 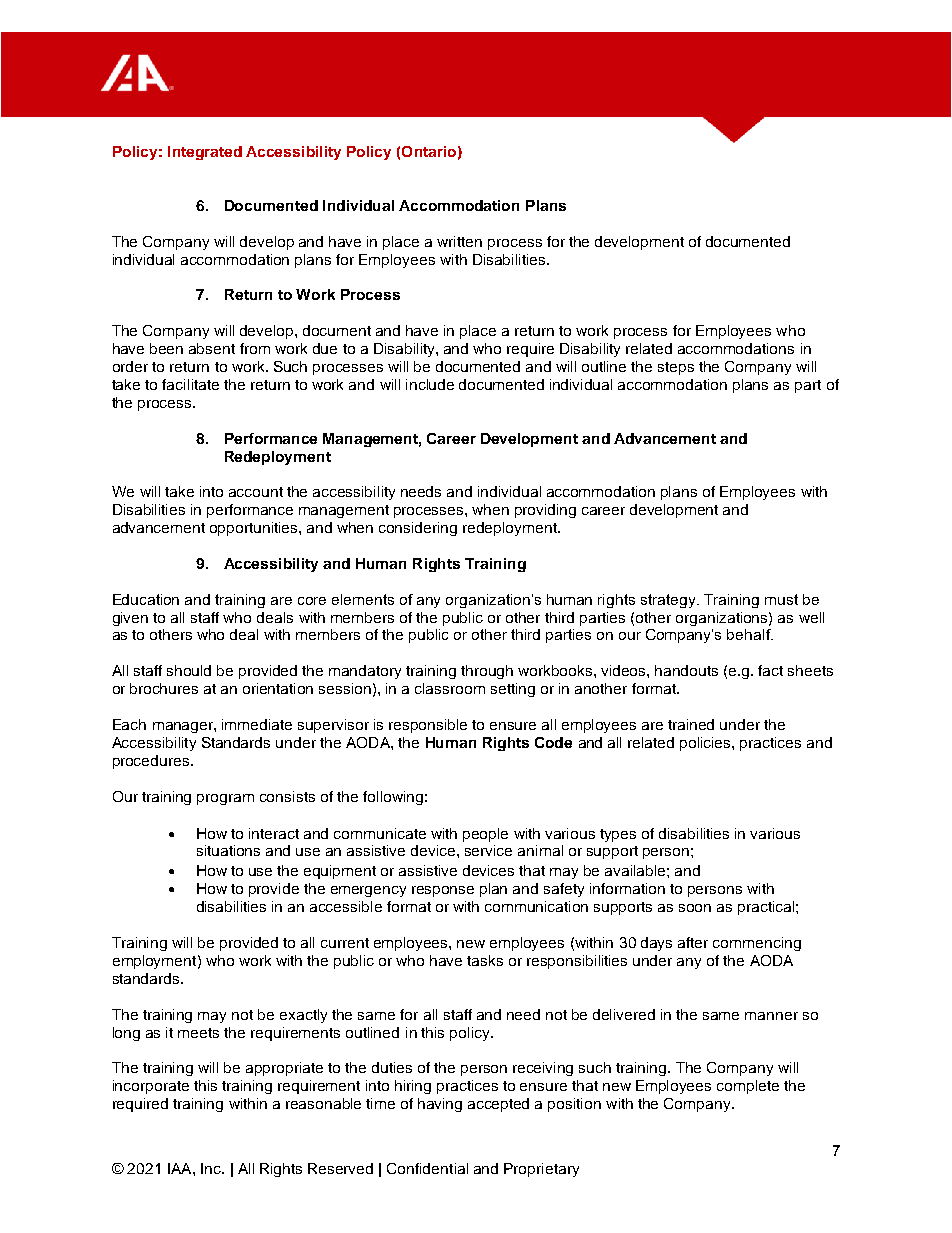 What do you see at coordinates (181, 1168) in the page?
I see `IAA` at bounding box center [181, 1168].
